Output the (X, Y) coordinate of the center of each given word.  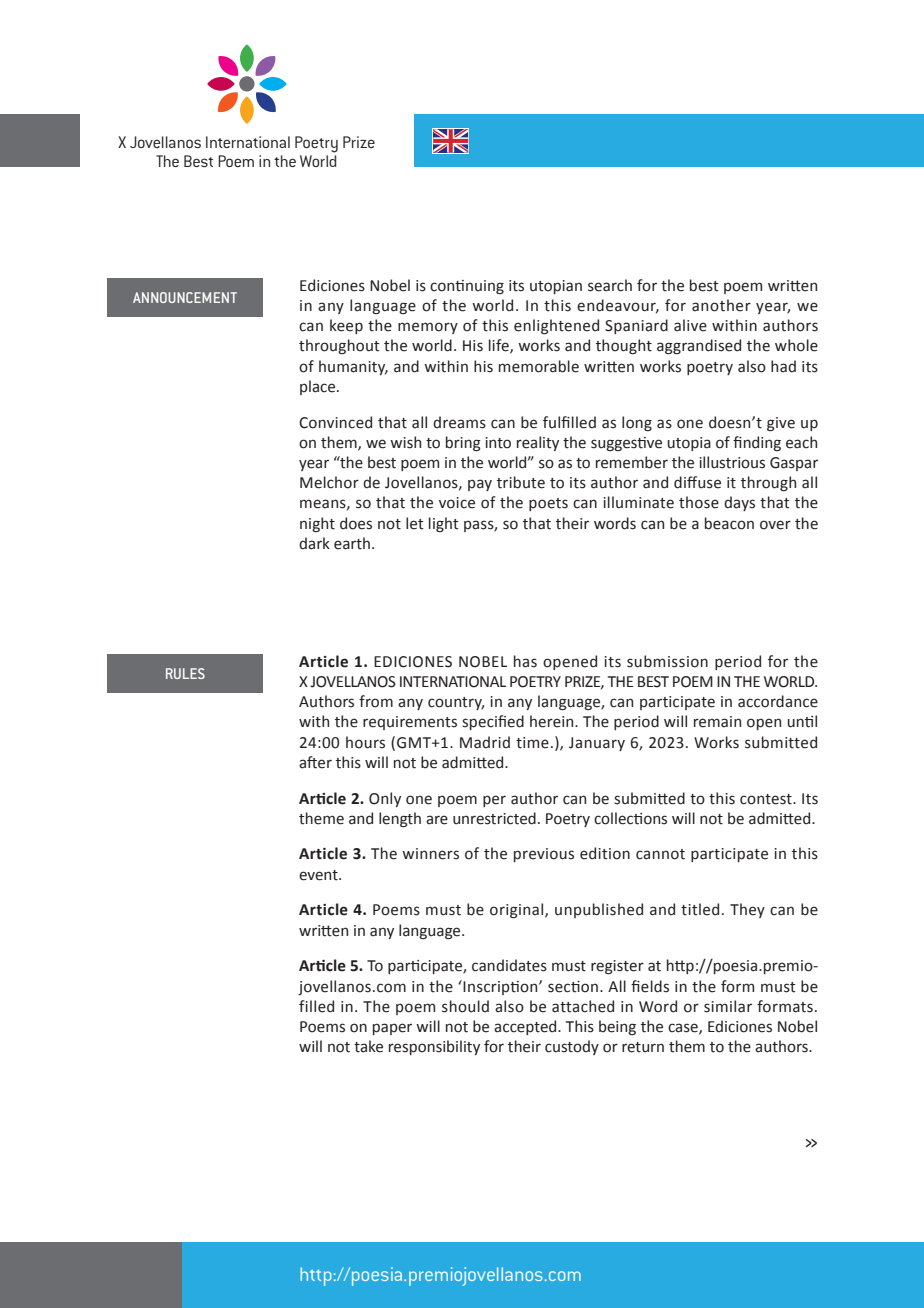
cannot (660, 854)
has (525, 661)
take (368, 1046)
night (317, 524)
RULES (185, 673)
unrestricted (494, 818)
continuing (467, 287)
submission (667, 661)
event (319, 875)
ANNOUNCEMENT (185, 297)
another (721, 305)
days (739, 503)
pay (480, 485)
